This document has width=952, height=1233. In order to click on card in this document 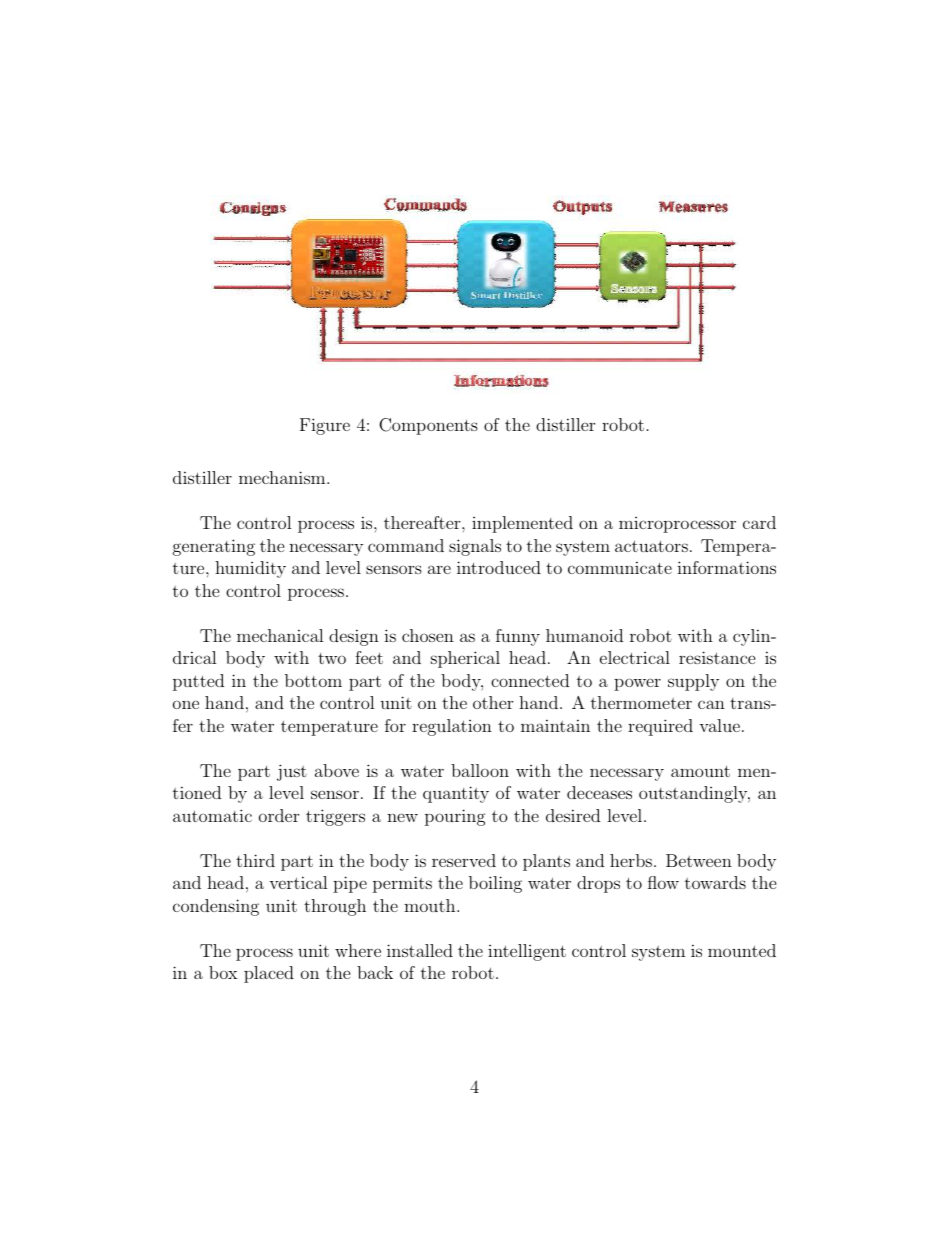, I will do `click(759, 522)`.
